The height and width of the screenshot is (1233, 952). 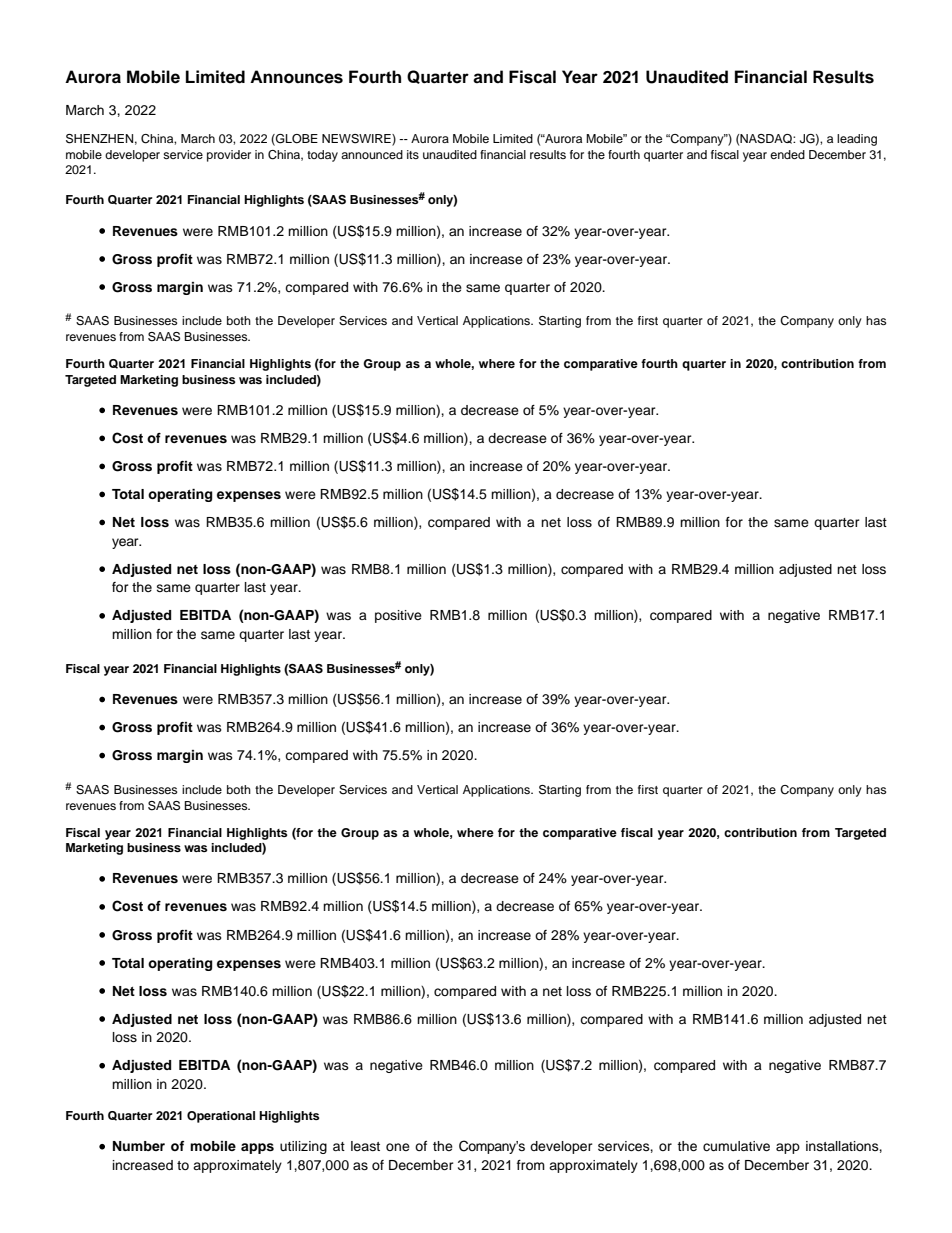 I want to click on its, so click(x=413, y=154).
